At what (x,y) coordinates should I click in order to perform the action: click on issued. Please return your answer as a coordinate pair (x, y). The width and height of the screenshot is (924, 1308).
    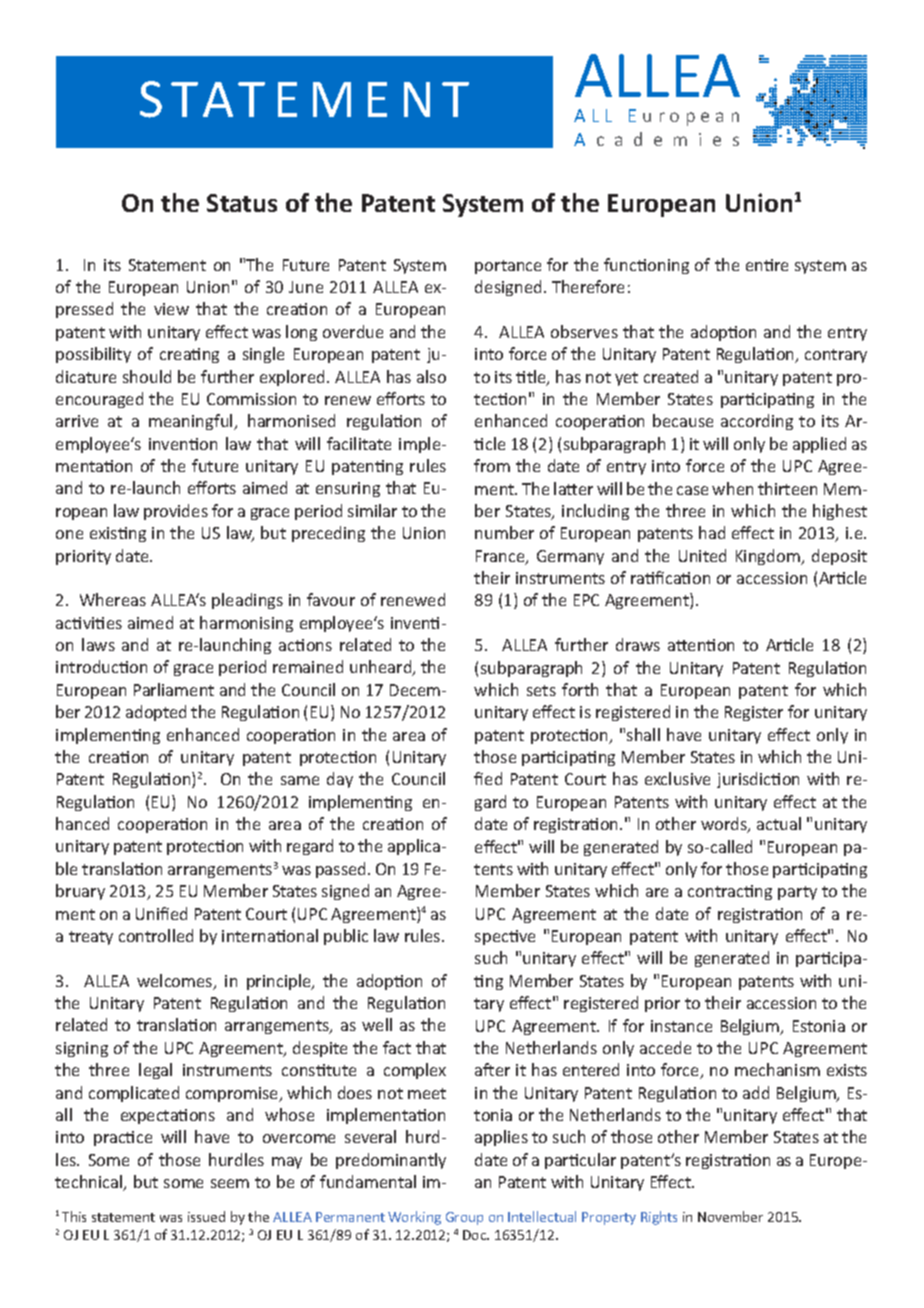
    Looking at the image, I should click on (206, 1216).
